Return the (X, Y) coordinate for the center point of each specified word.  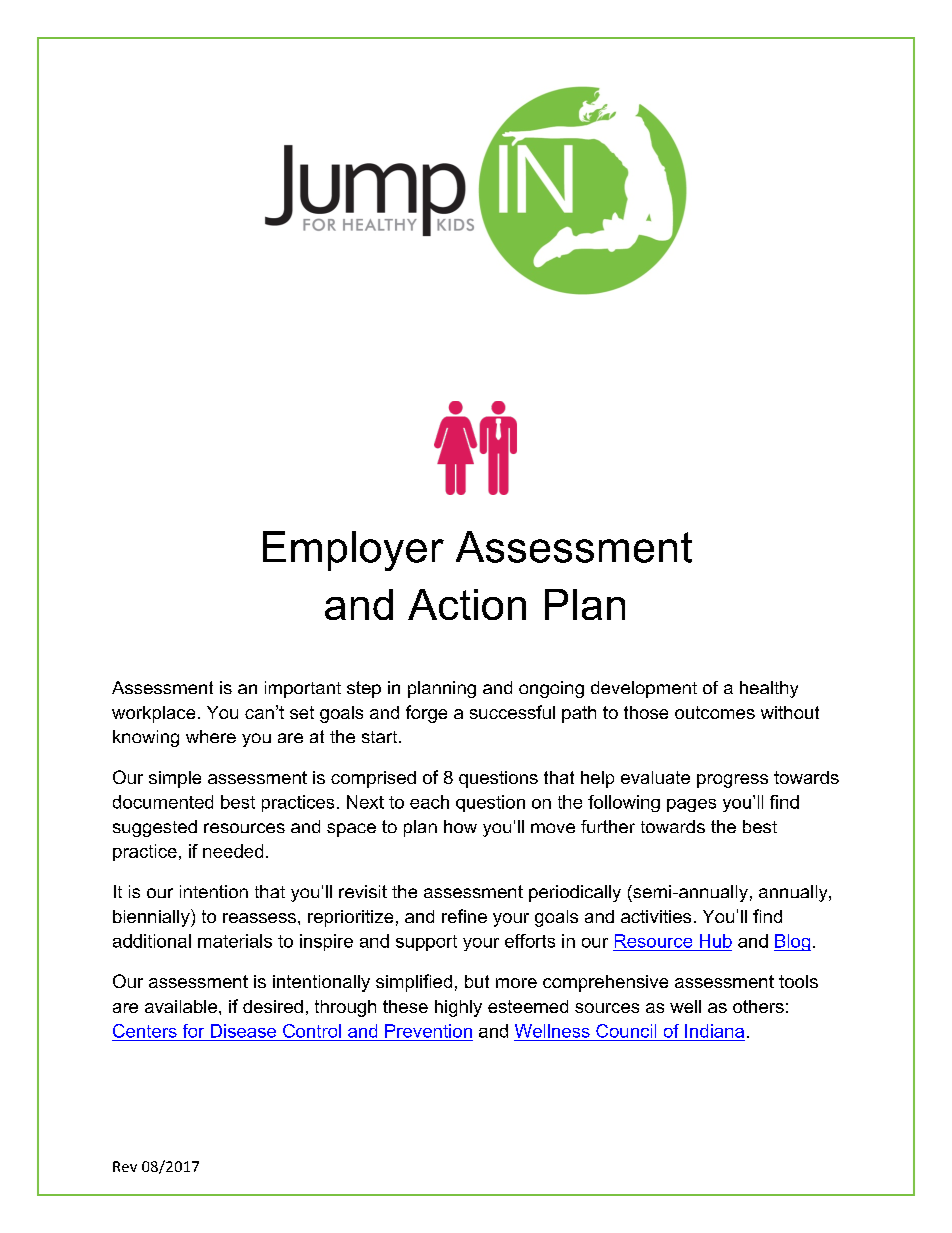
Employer (353, 551)
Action (467, 604)
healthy (769, 689)
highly (458, 1008)
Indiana (714, 1031)
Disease (243, 1031)
